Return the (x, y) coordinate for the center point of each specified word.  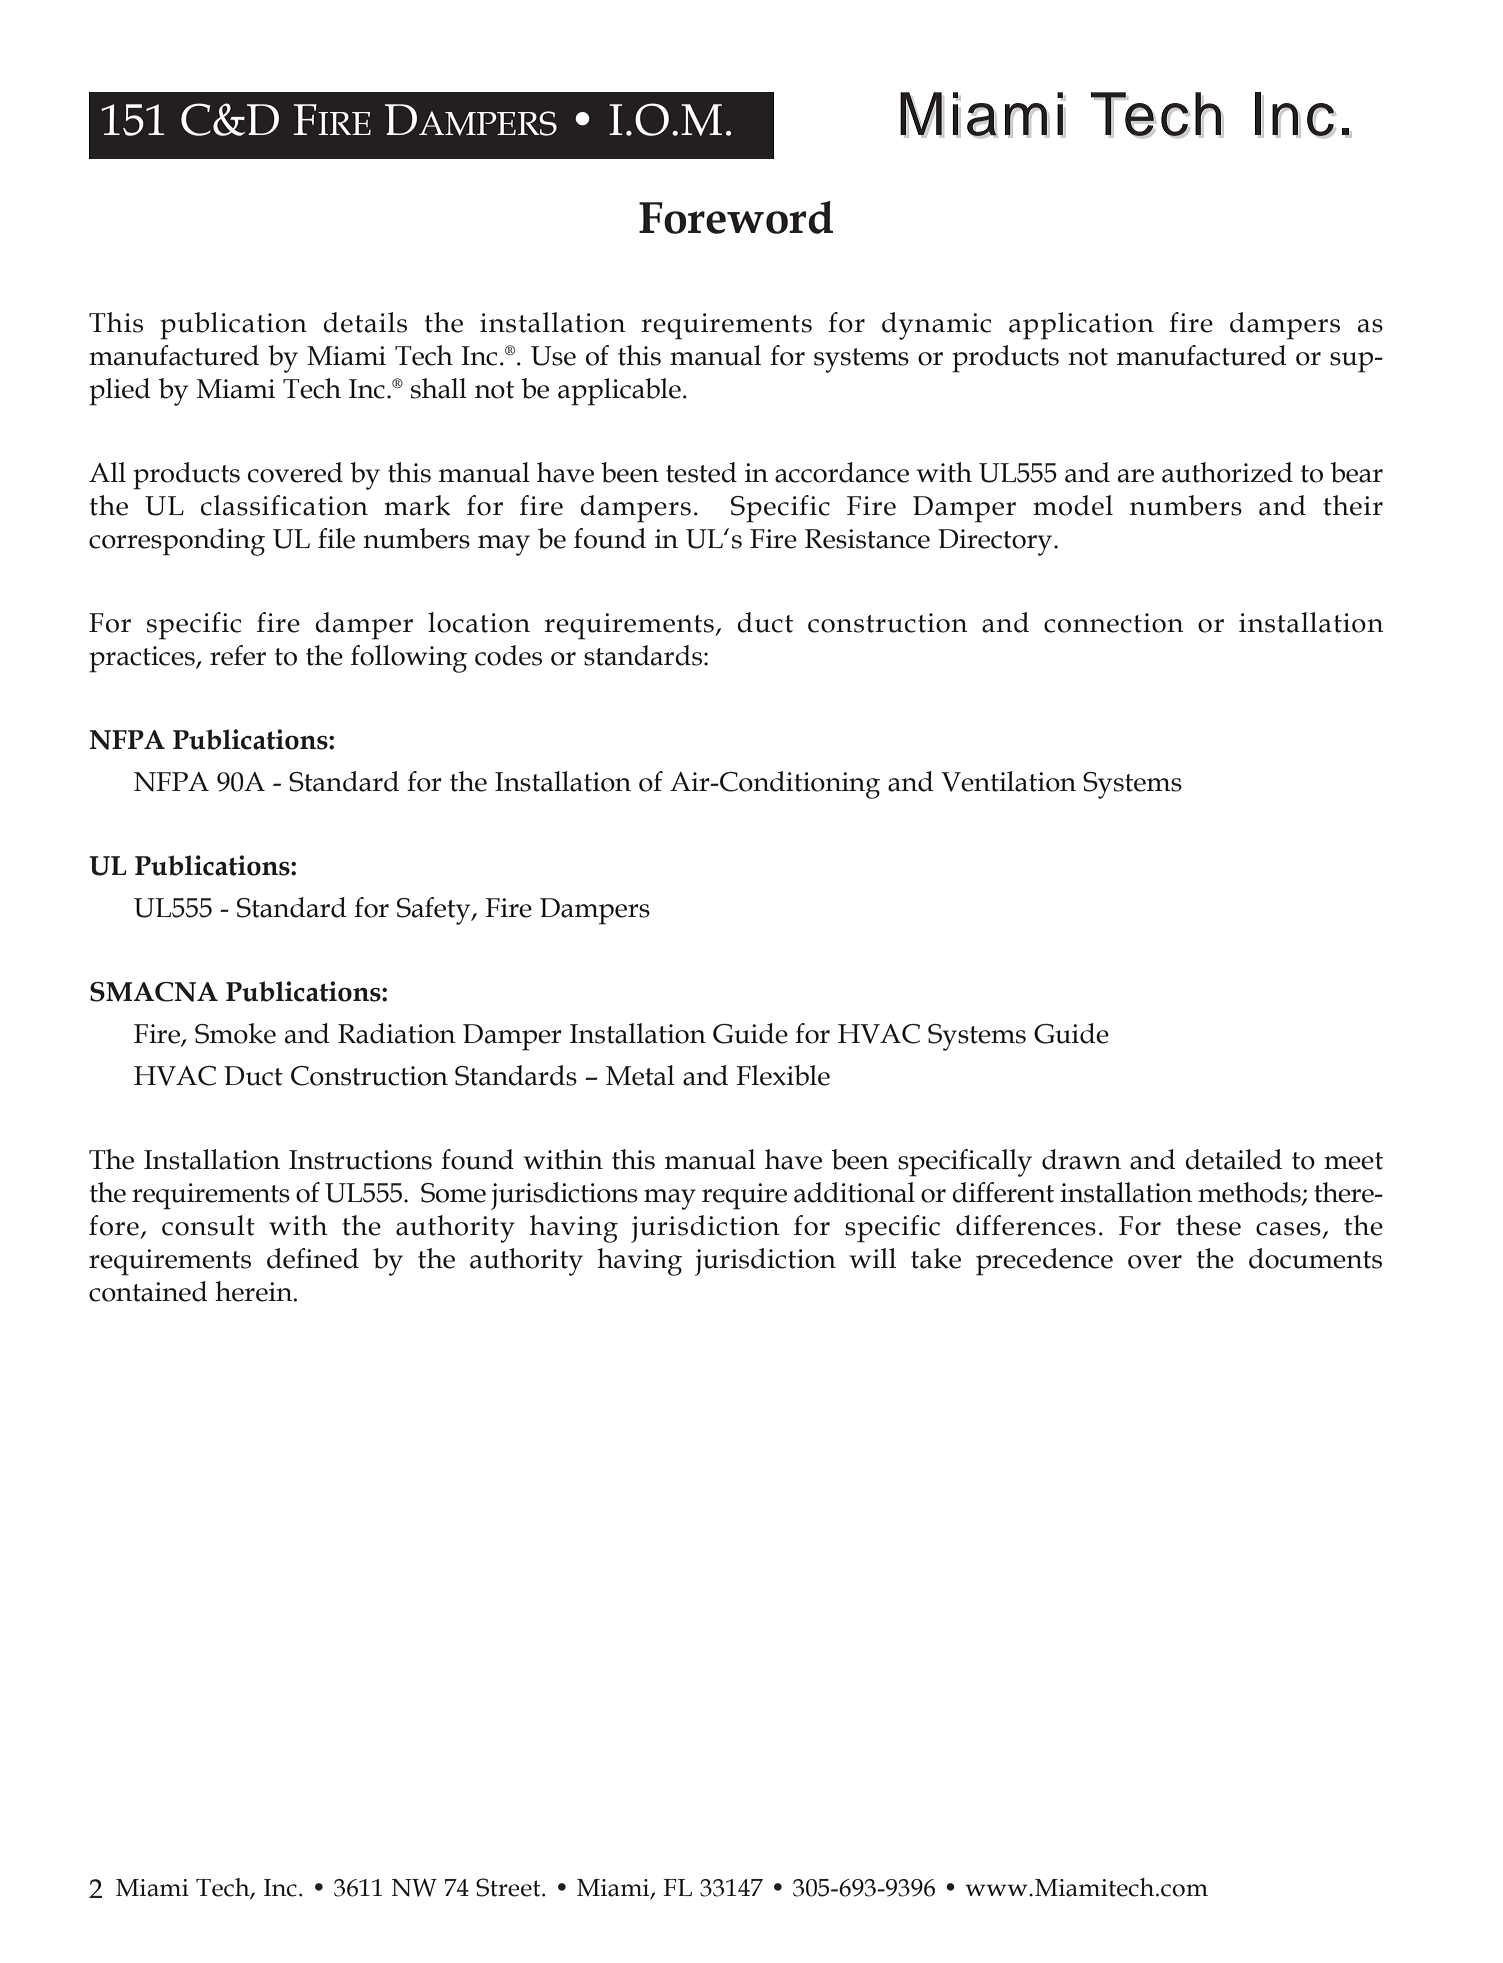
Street (509, 1887)
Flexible (783, 1075)
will (872, 1258)
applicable (619, 392)
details (365, 322)
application (1081, 326)
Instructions (360, 1160)
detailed (1233, 1159)
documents (1315, 1258)
